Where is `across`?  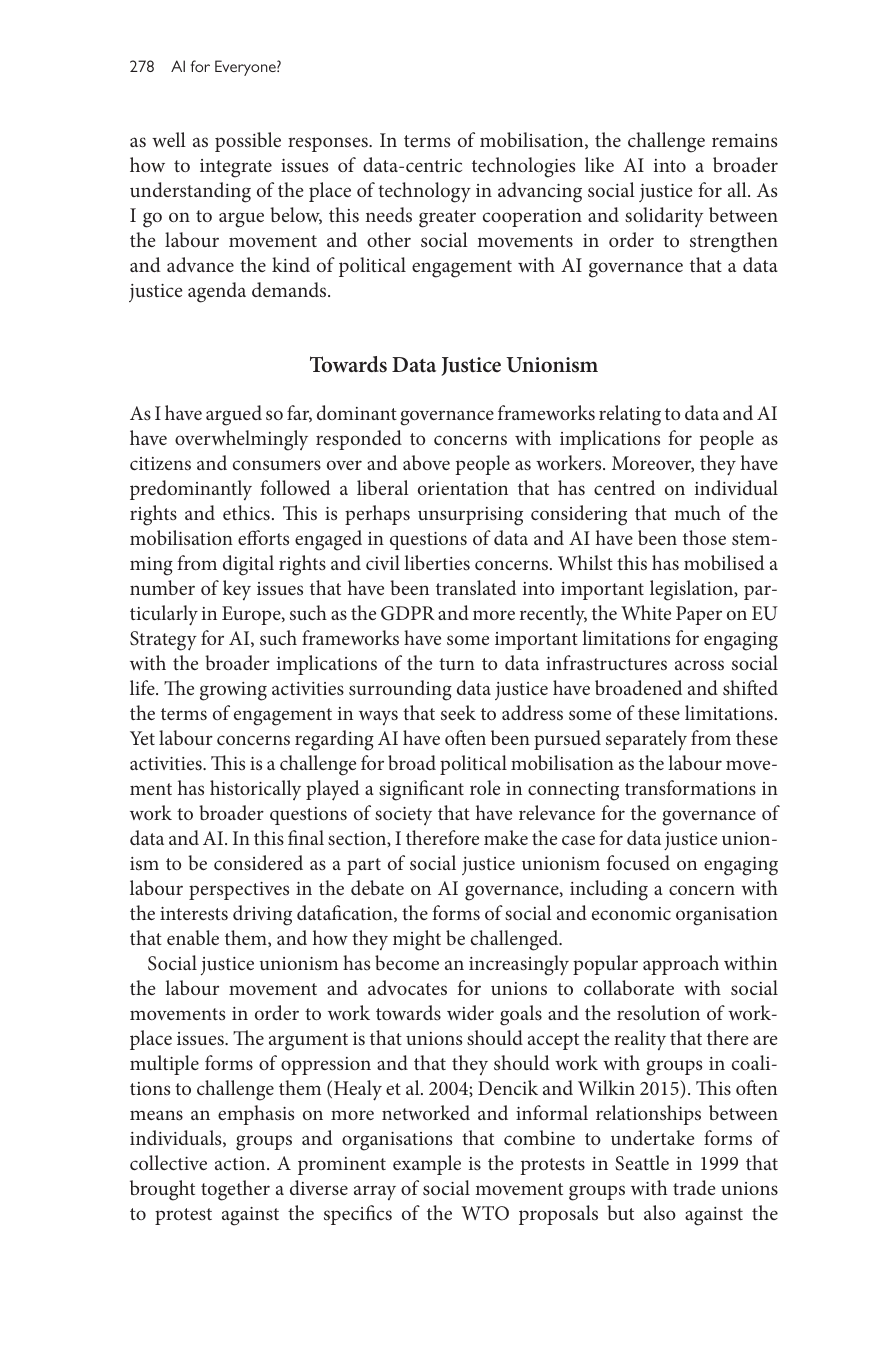
across is located at coordinates (699, 665).
